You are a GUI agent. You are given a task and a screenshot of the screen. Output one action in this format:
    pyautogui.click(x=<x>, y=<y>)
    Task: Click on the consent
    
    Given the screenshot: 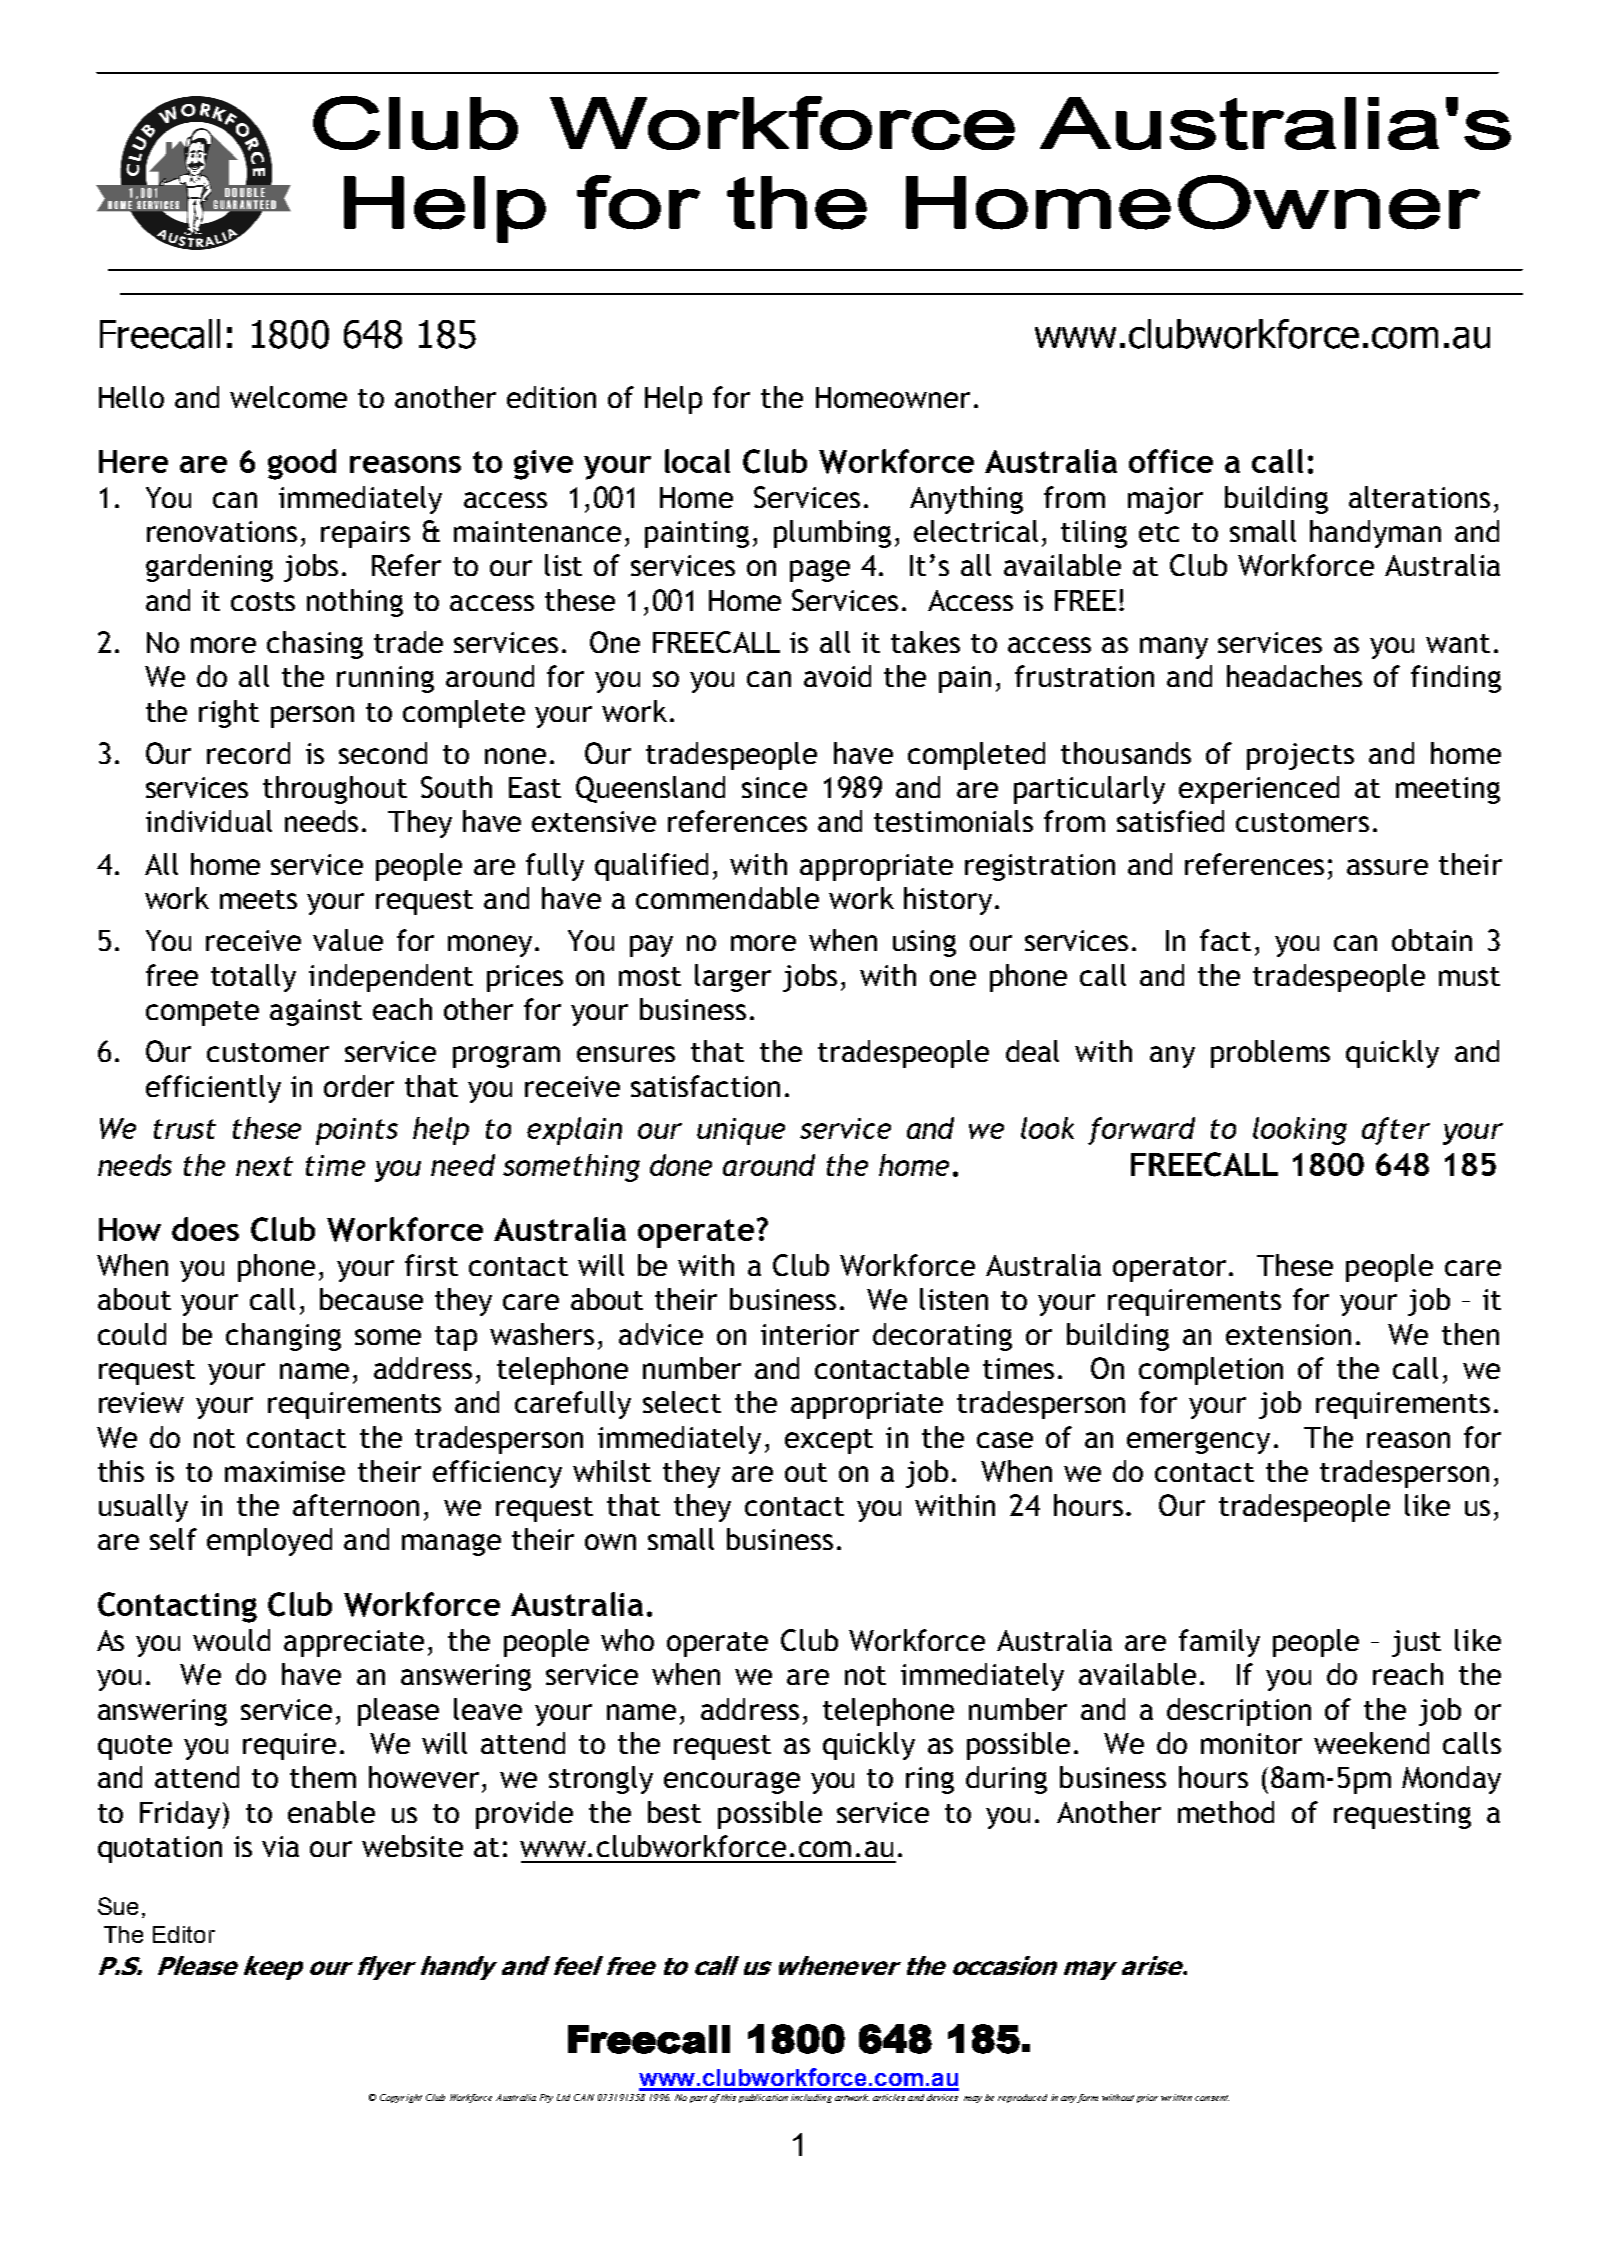 What is the action you would take?
    pyautogui.click(x=1212, y=2098)
